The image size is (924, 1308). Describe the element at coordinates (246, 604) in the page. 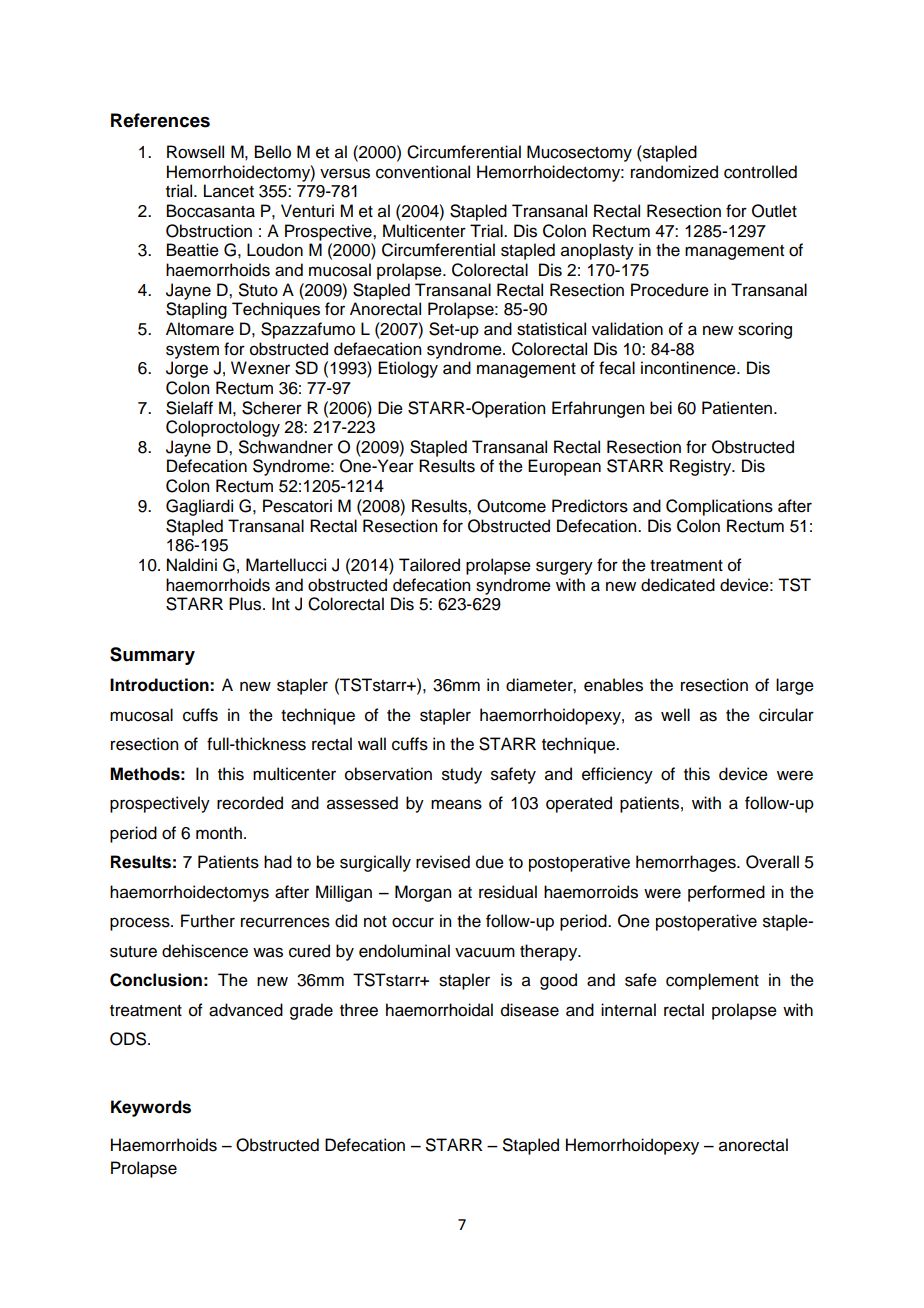

I see `Plus` at that location.
